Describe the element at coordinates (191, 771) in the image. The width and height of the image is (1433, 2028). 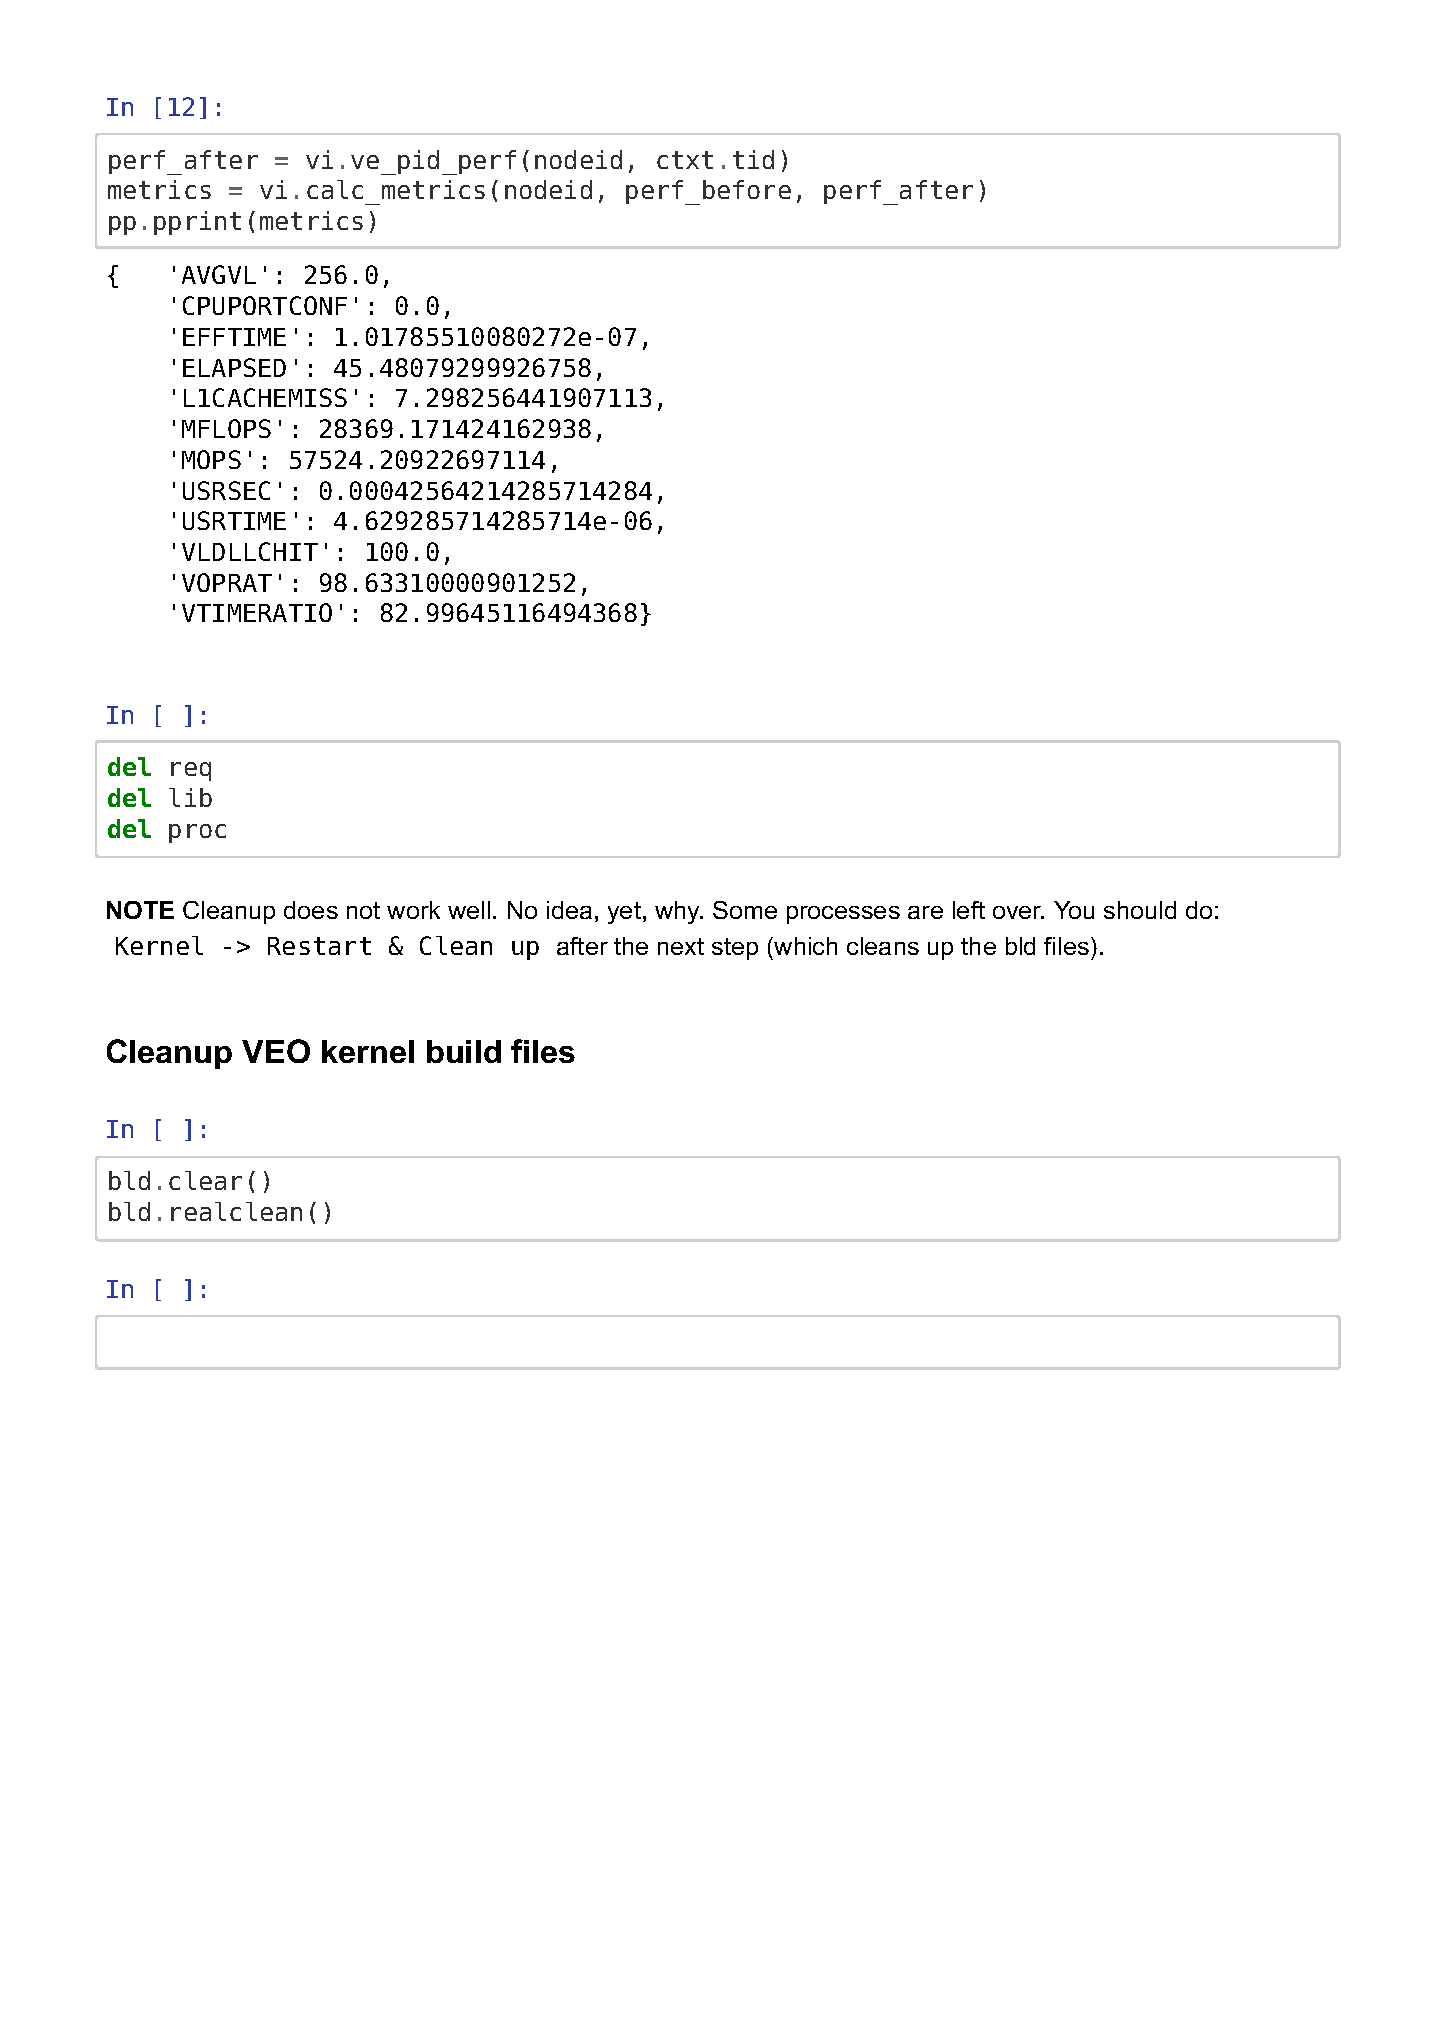
I see `req` at that location.
